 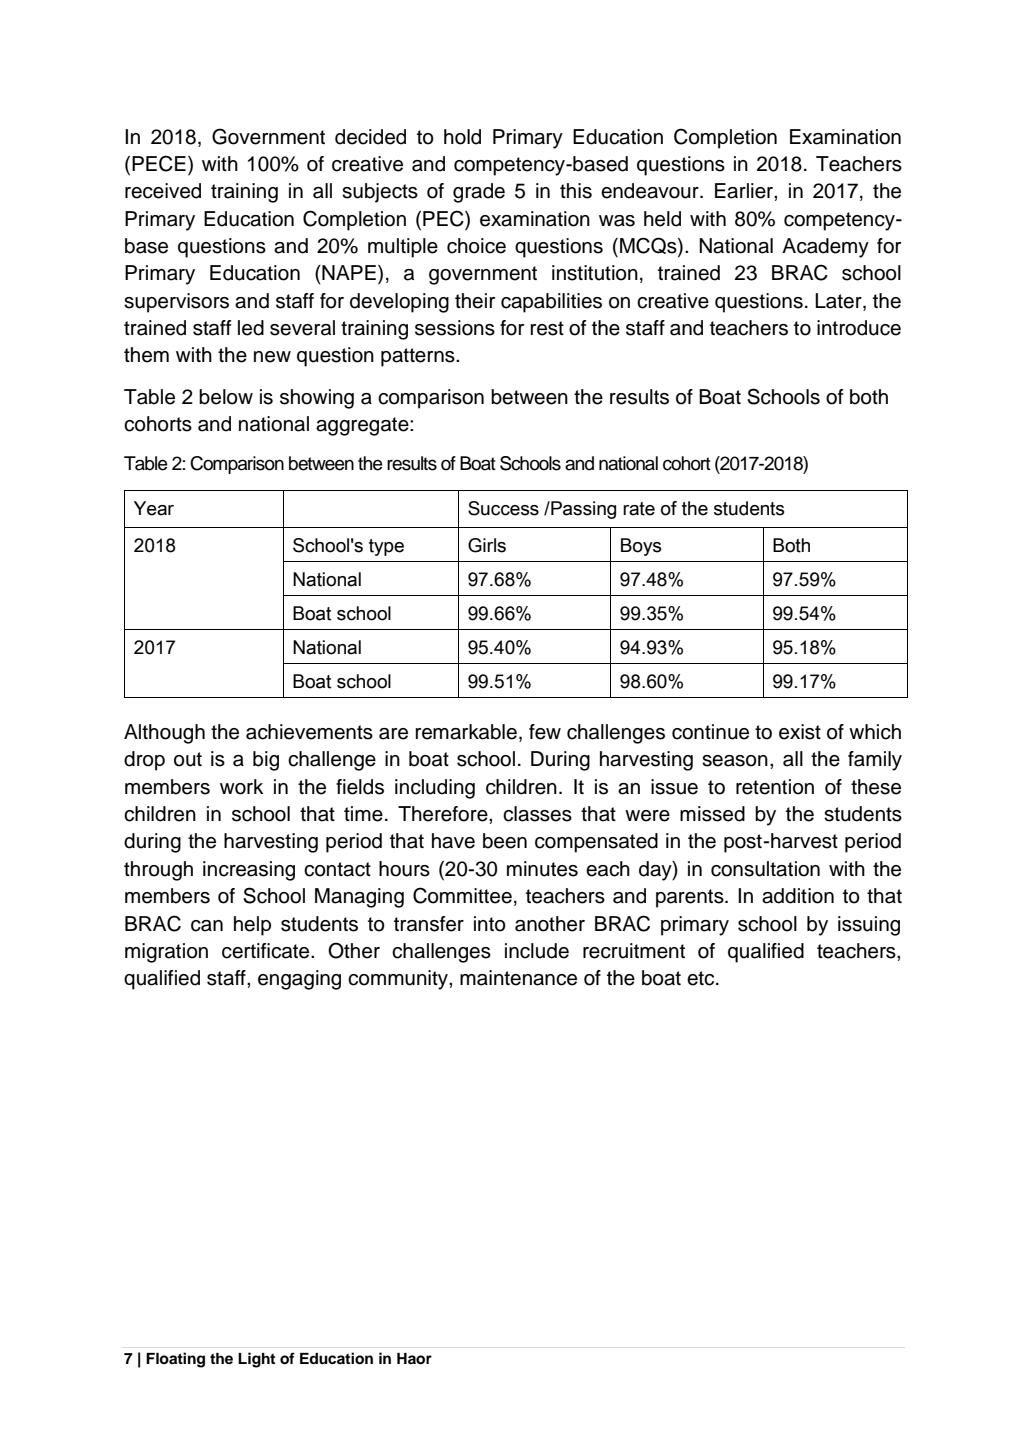 I want to click on Year, so click(x=154, y=508).
